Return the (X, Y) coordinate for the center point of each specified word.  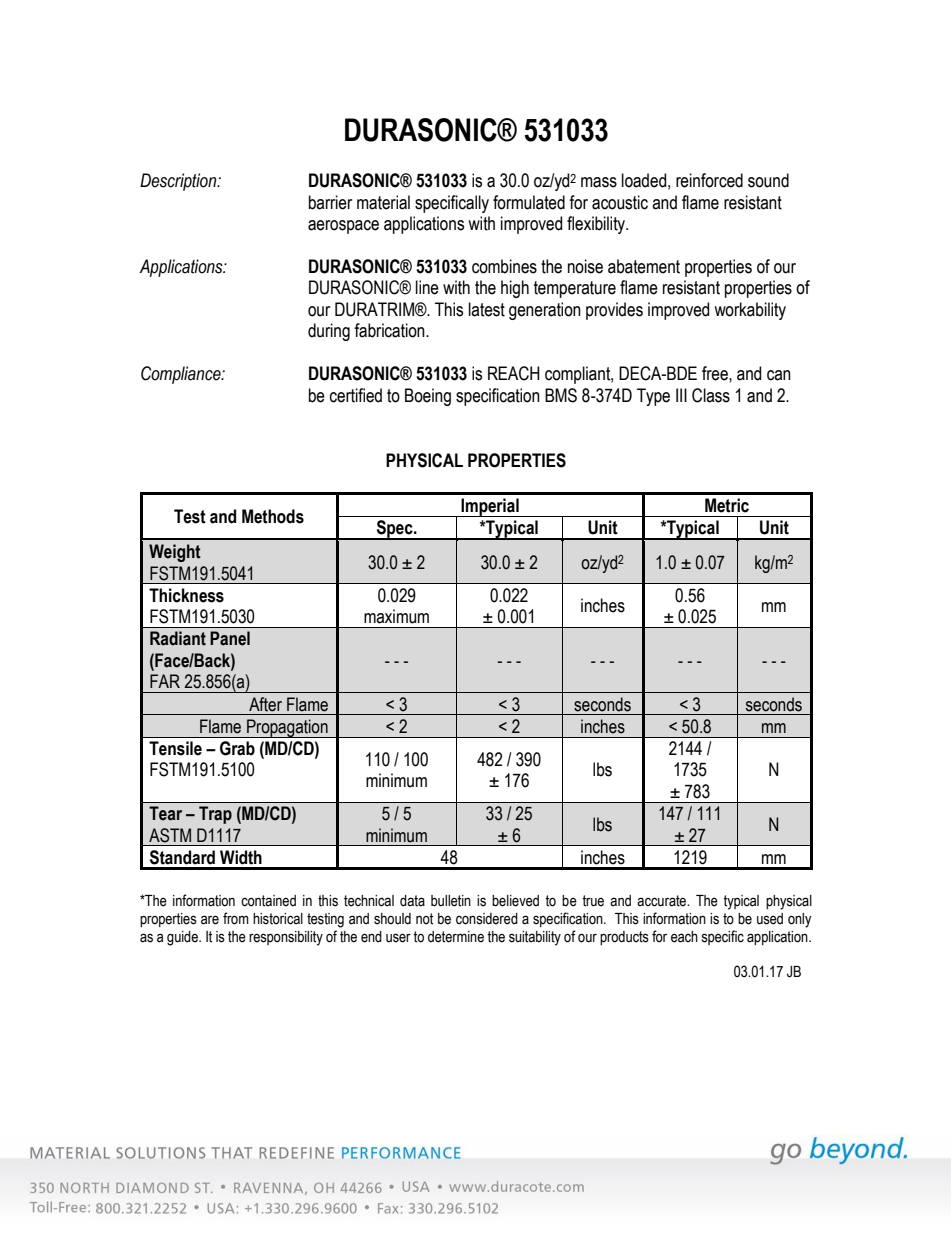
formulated (529, 202)
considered (487, 919)
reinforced (709, 180)
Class (711, 395)
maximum (396, 616)
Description (179, 182)
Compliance (182, 375)
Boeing (428, 397)
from (236, 918)
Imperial (490, 507)
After (265, 704)
